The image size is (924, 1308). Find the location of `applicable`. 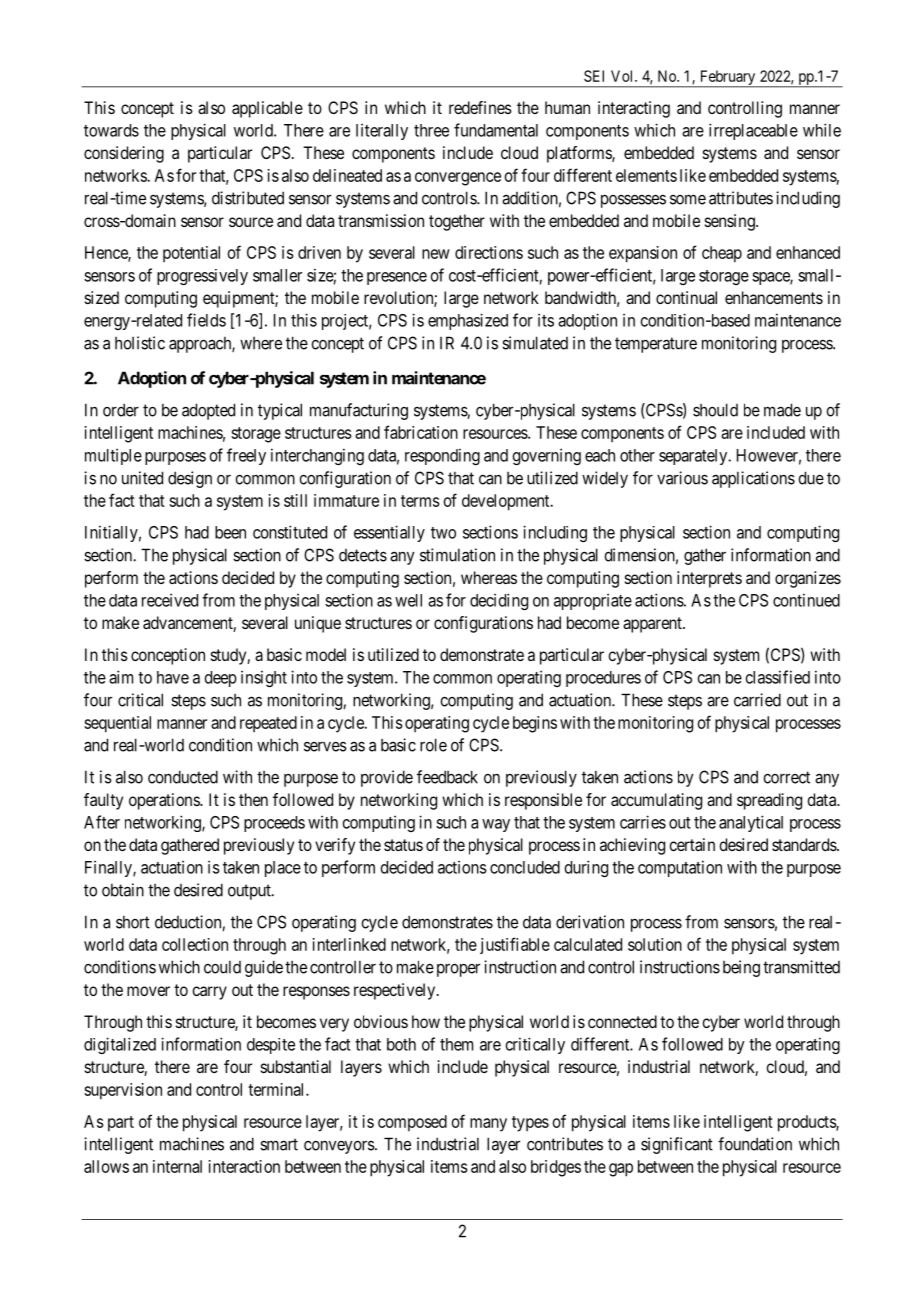

applicable is located at coordinates (267, 109).
